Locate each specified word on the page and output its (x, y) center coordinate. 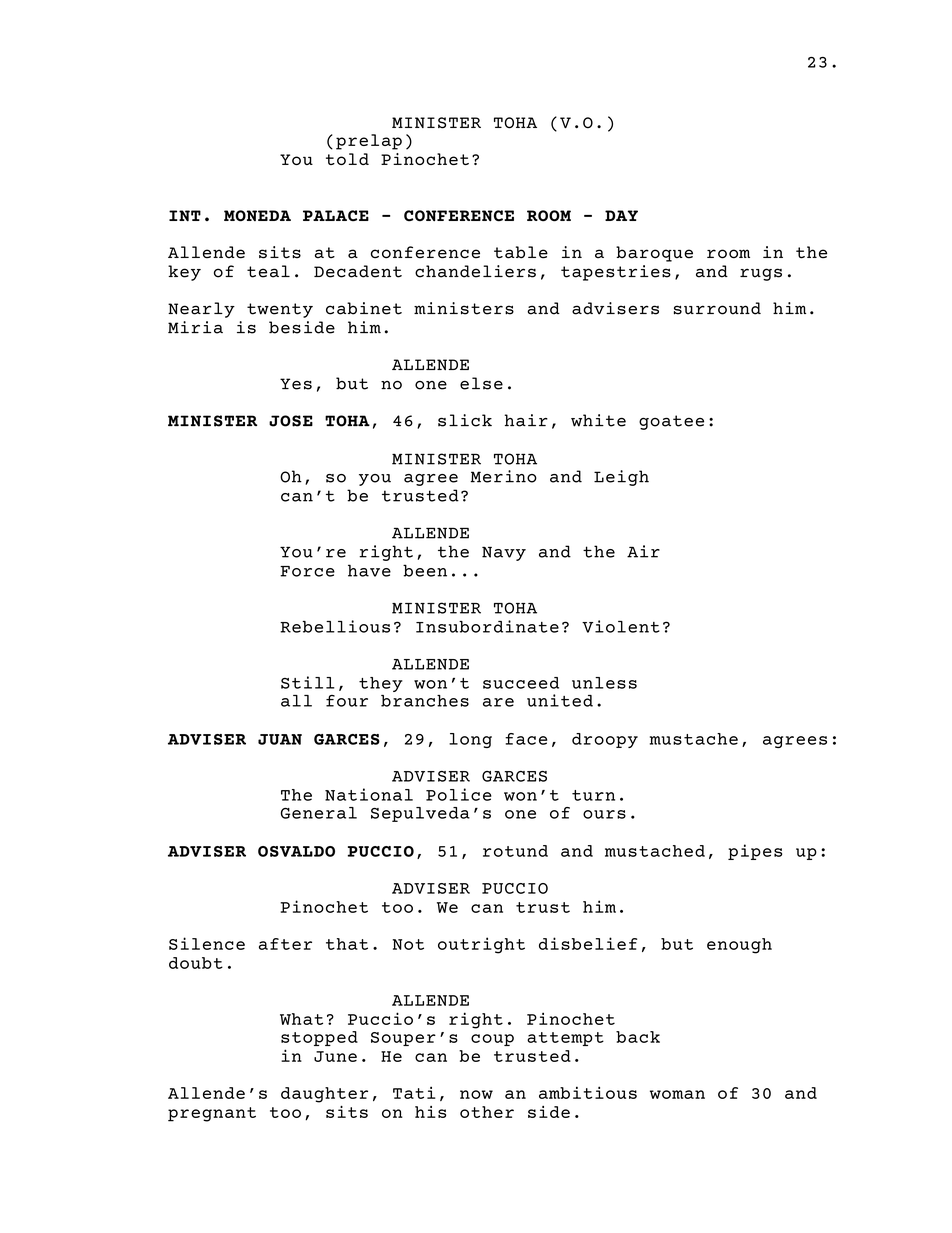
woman (677, 1094)
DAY (621, 215)
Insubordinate (487, 626)
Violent (621, 626)
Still (308, 682)
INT (185, 215)
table (521, 252)
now (476, 1094)
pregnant (212, 1114)
